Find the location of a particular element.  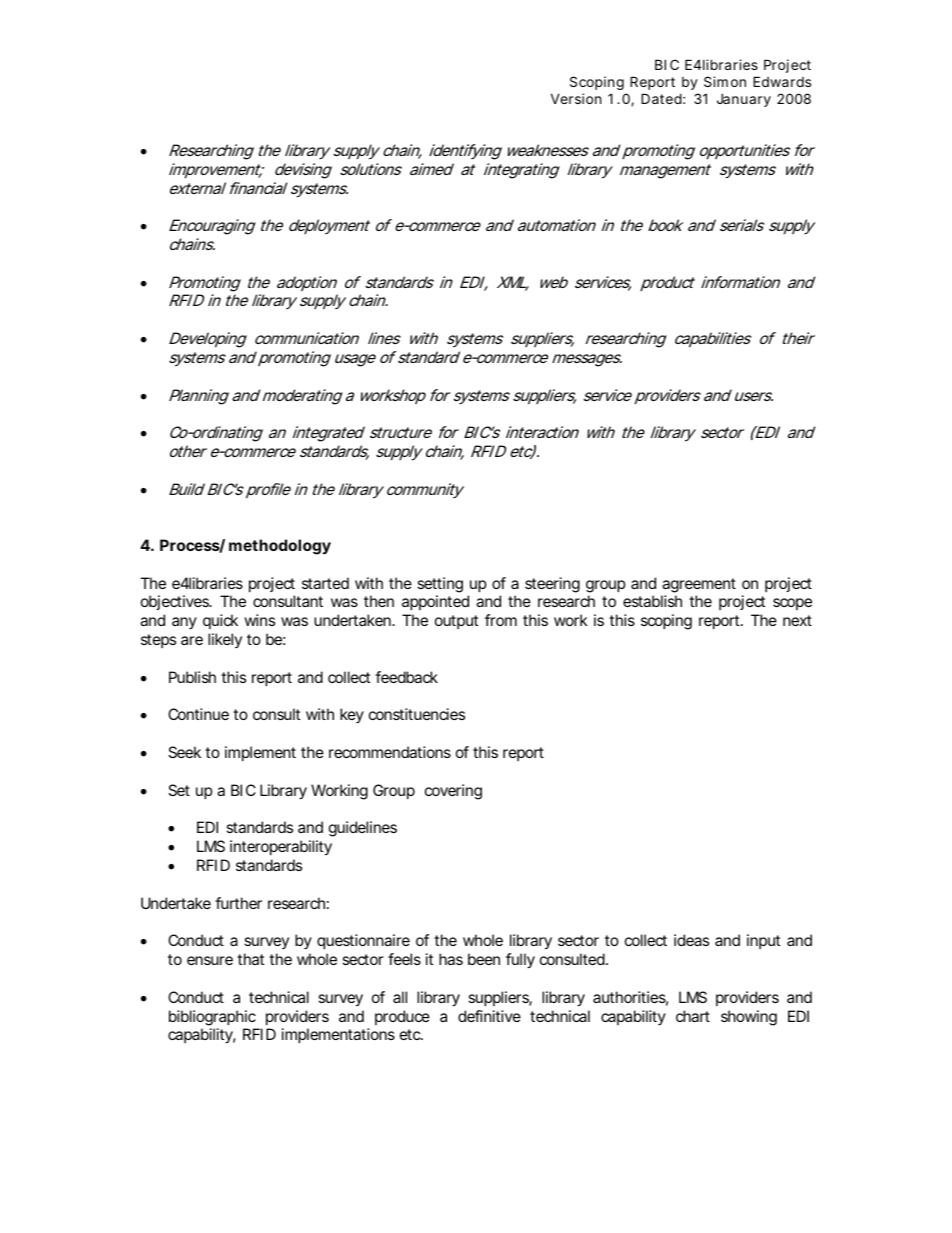

Version is located at coordinates (576, 98).
